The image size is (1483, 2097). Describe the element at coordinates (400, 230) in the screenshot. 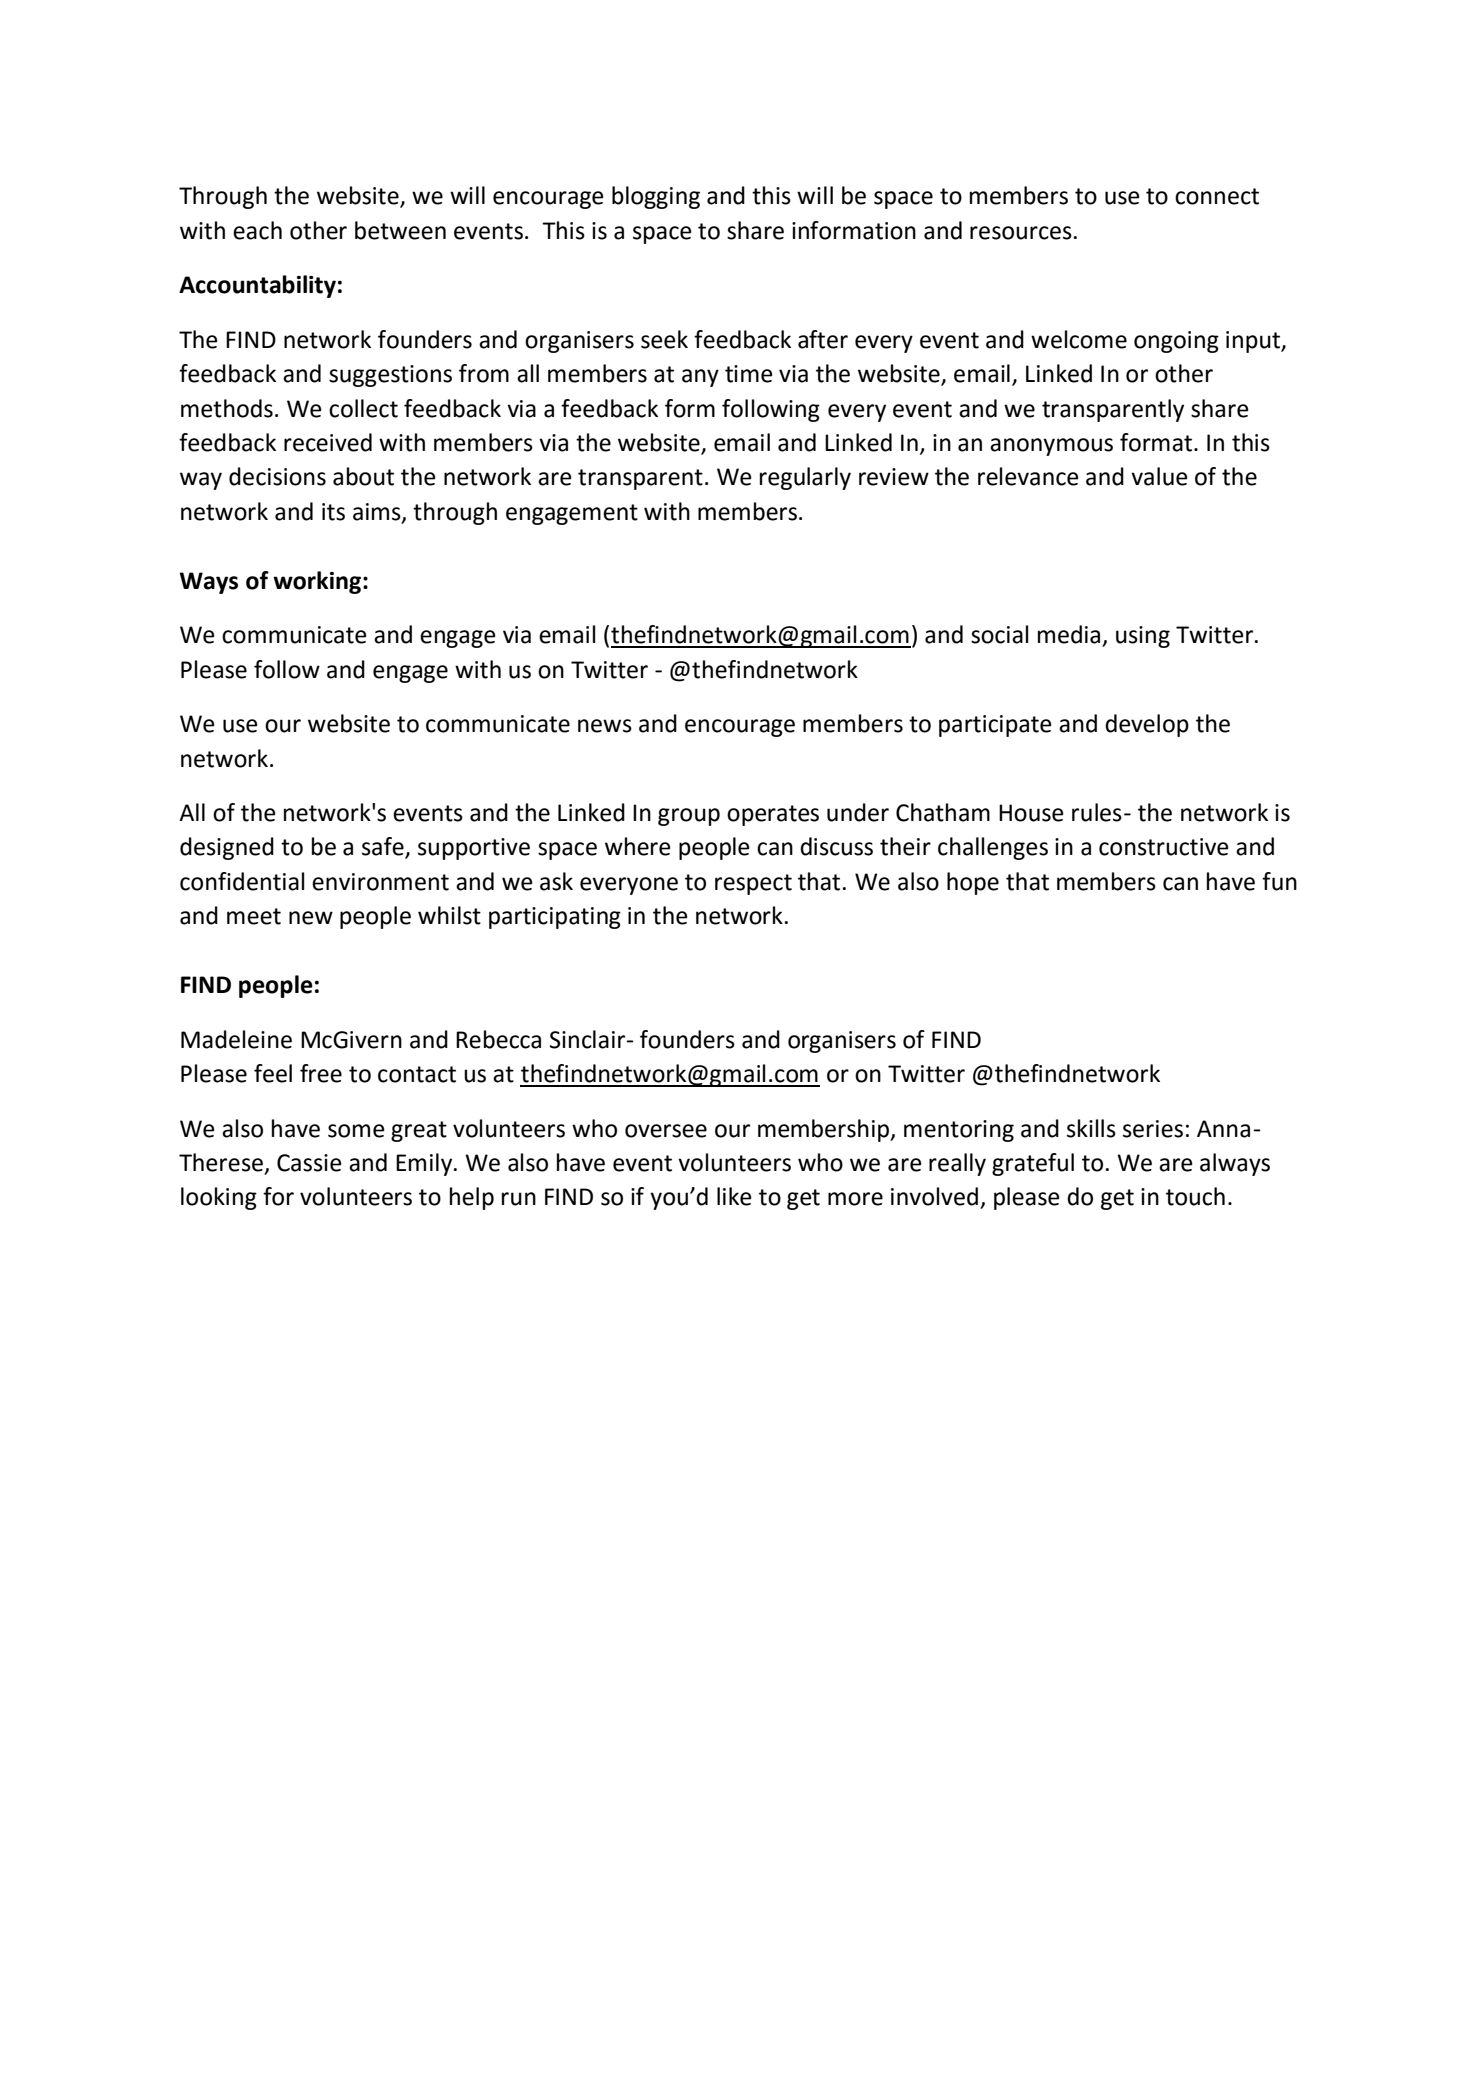

I see `between` at that location.
